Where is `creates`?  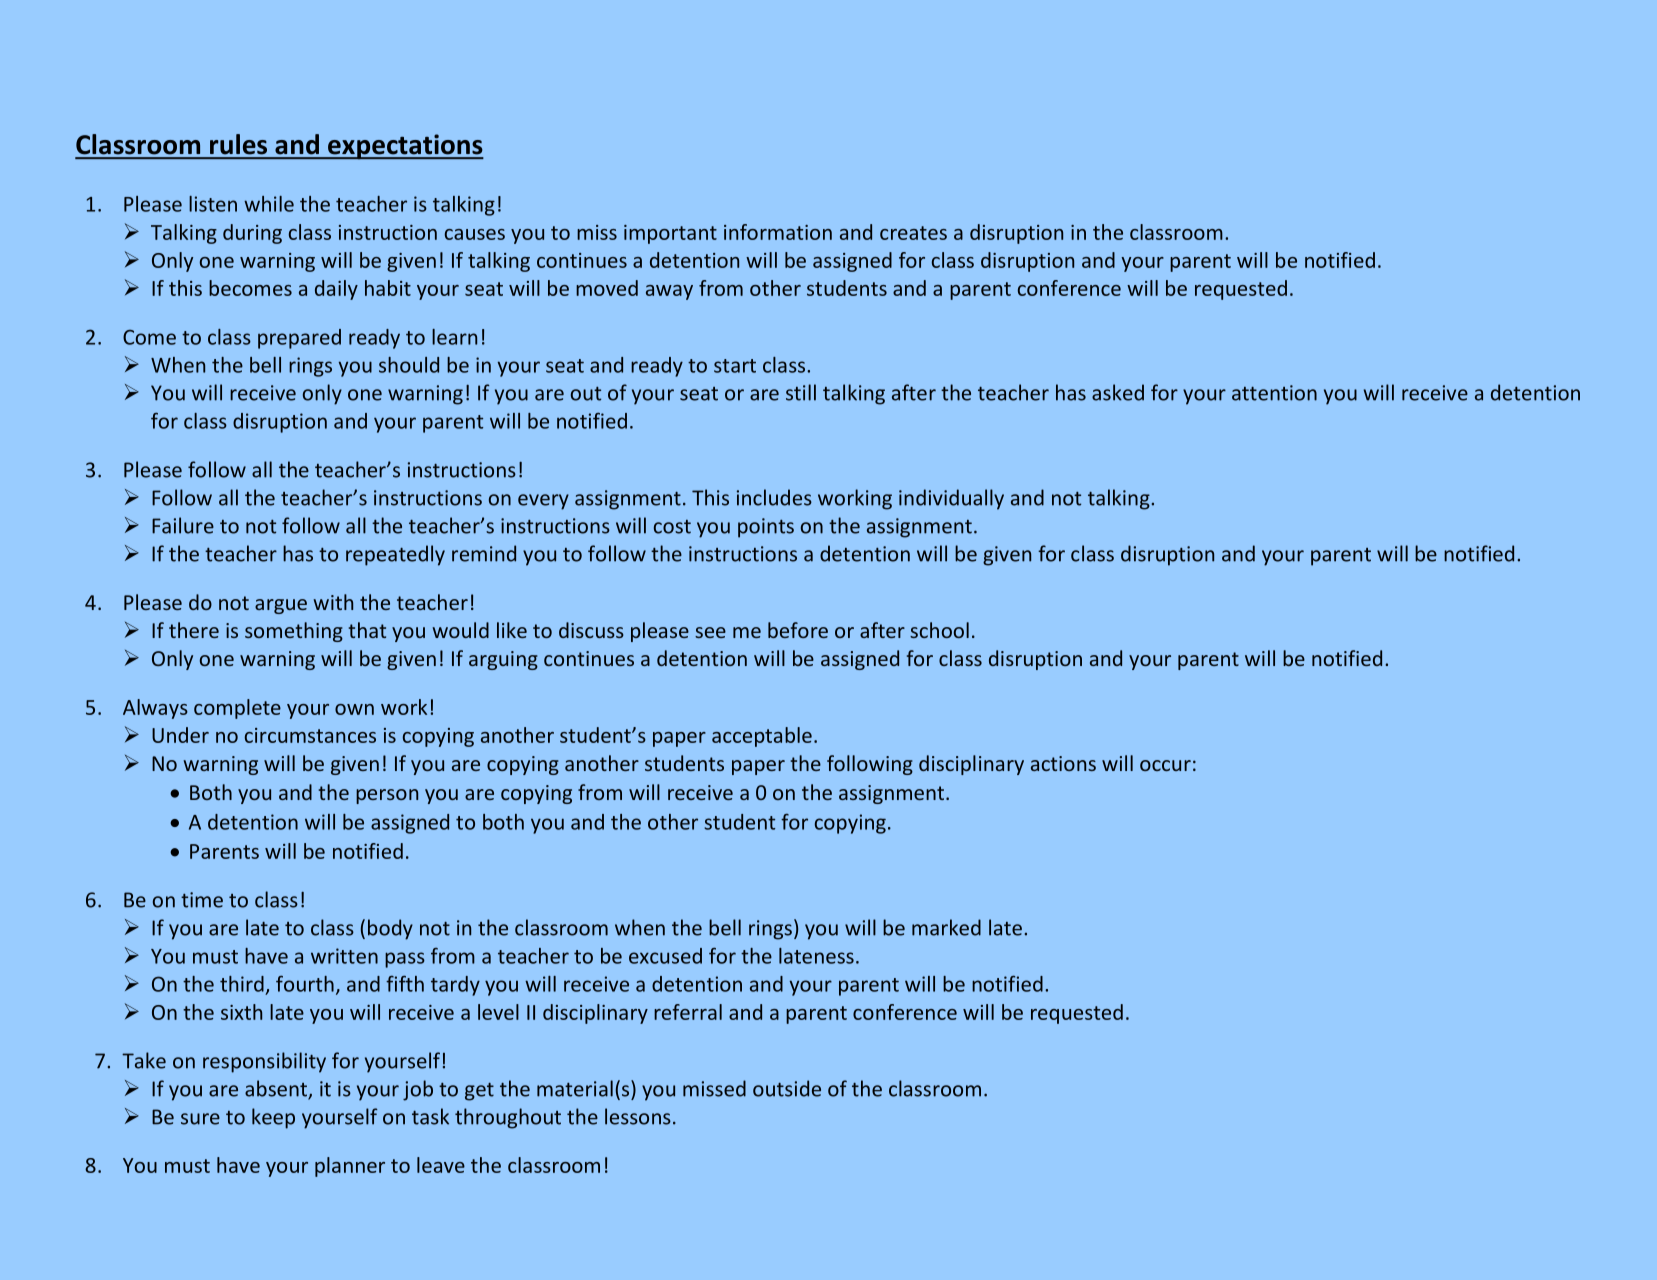
creates is located at coordinates (913, 233).
